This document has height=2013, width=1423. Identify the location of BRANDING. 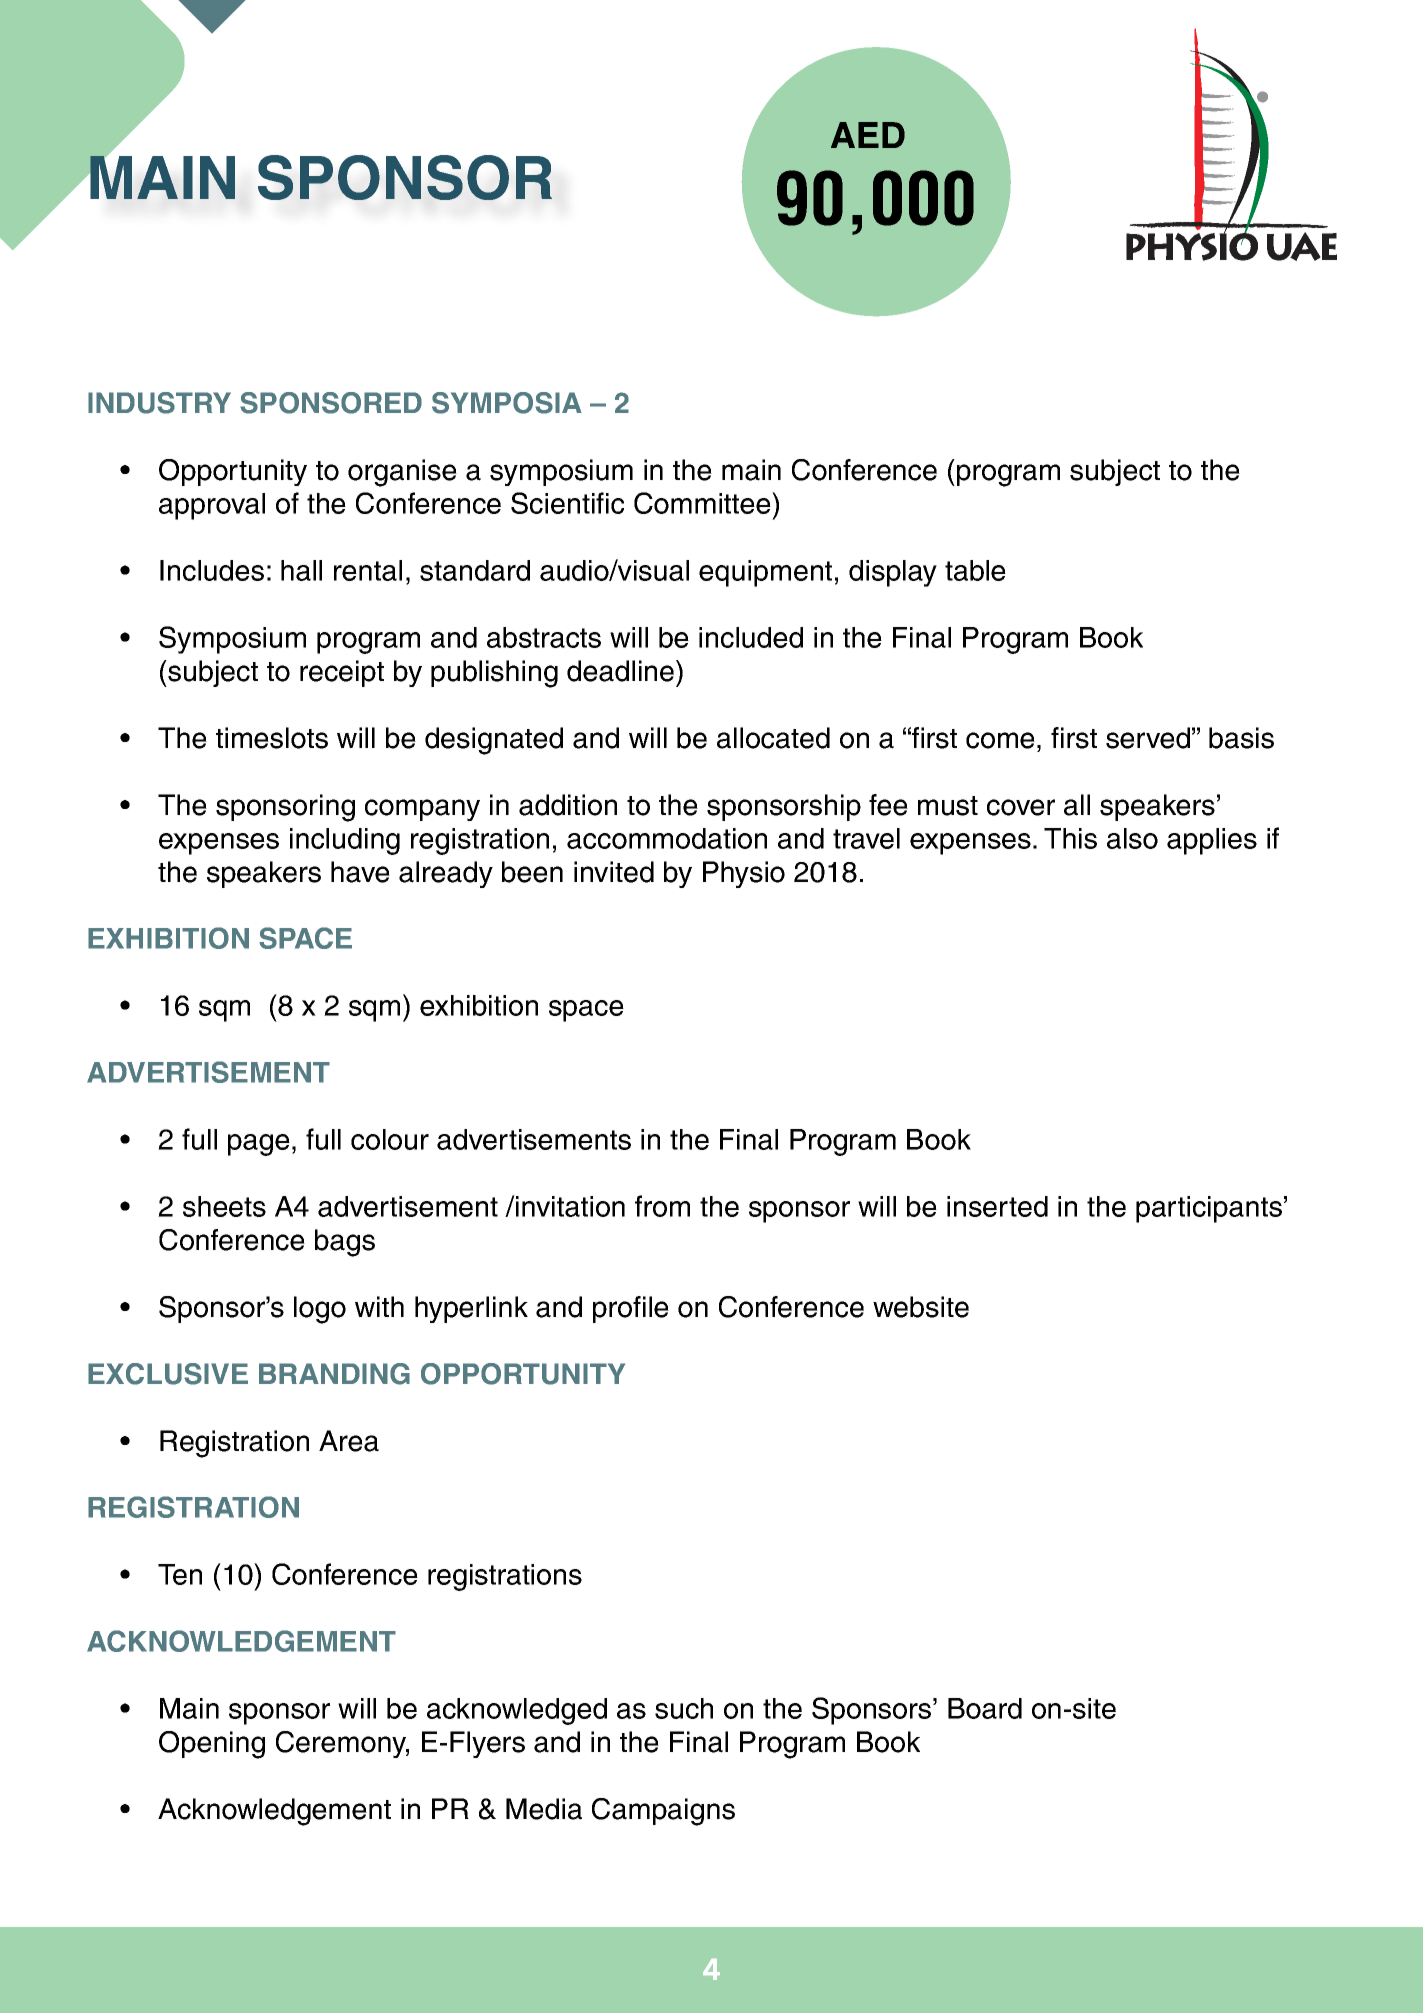
(334, 1374).
